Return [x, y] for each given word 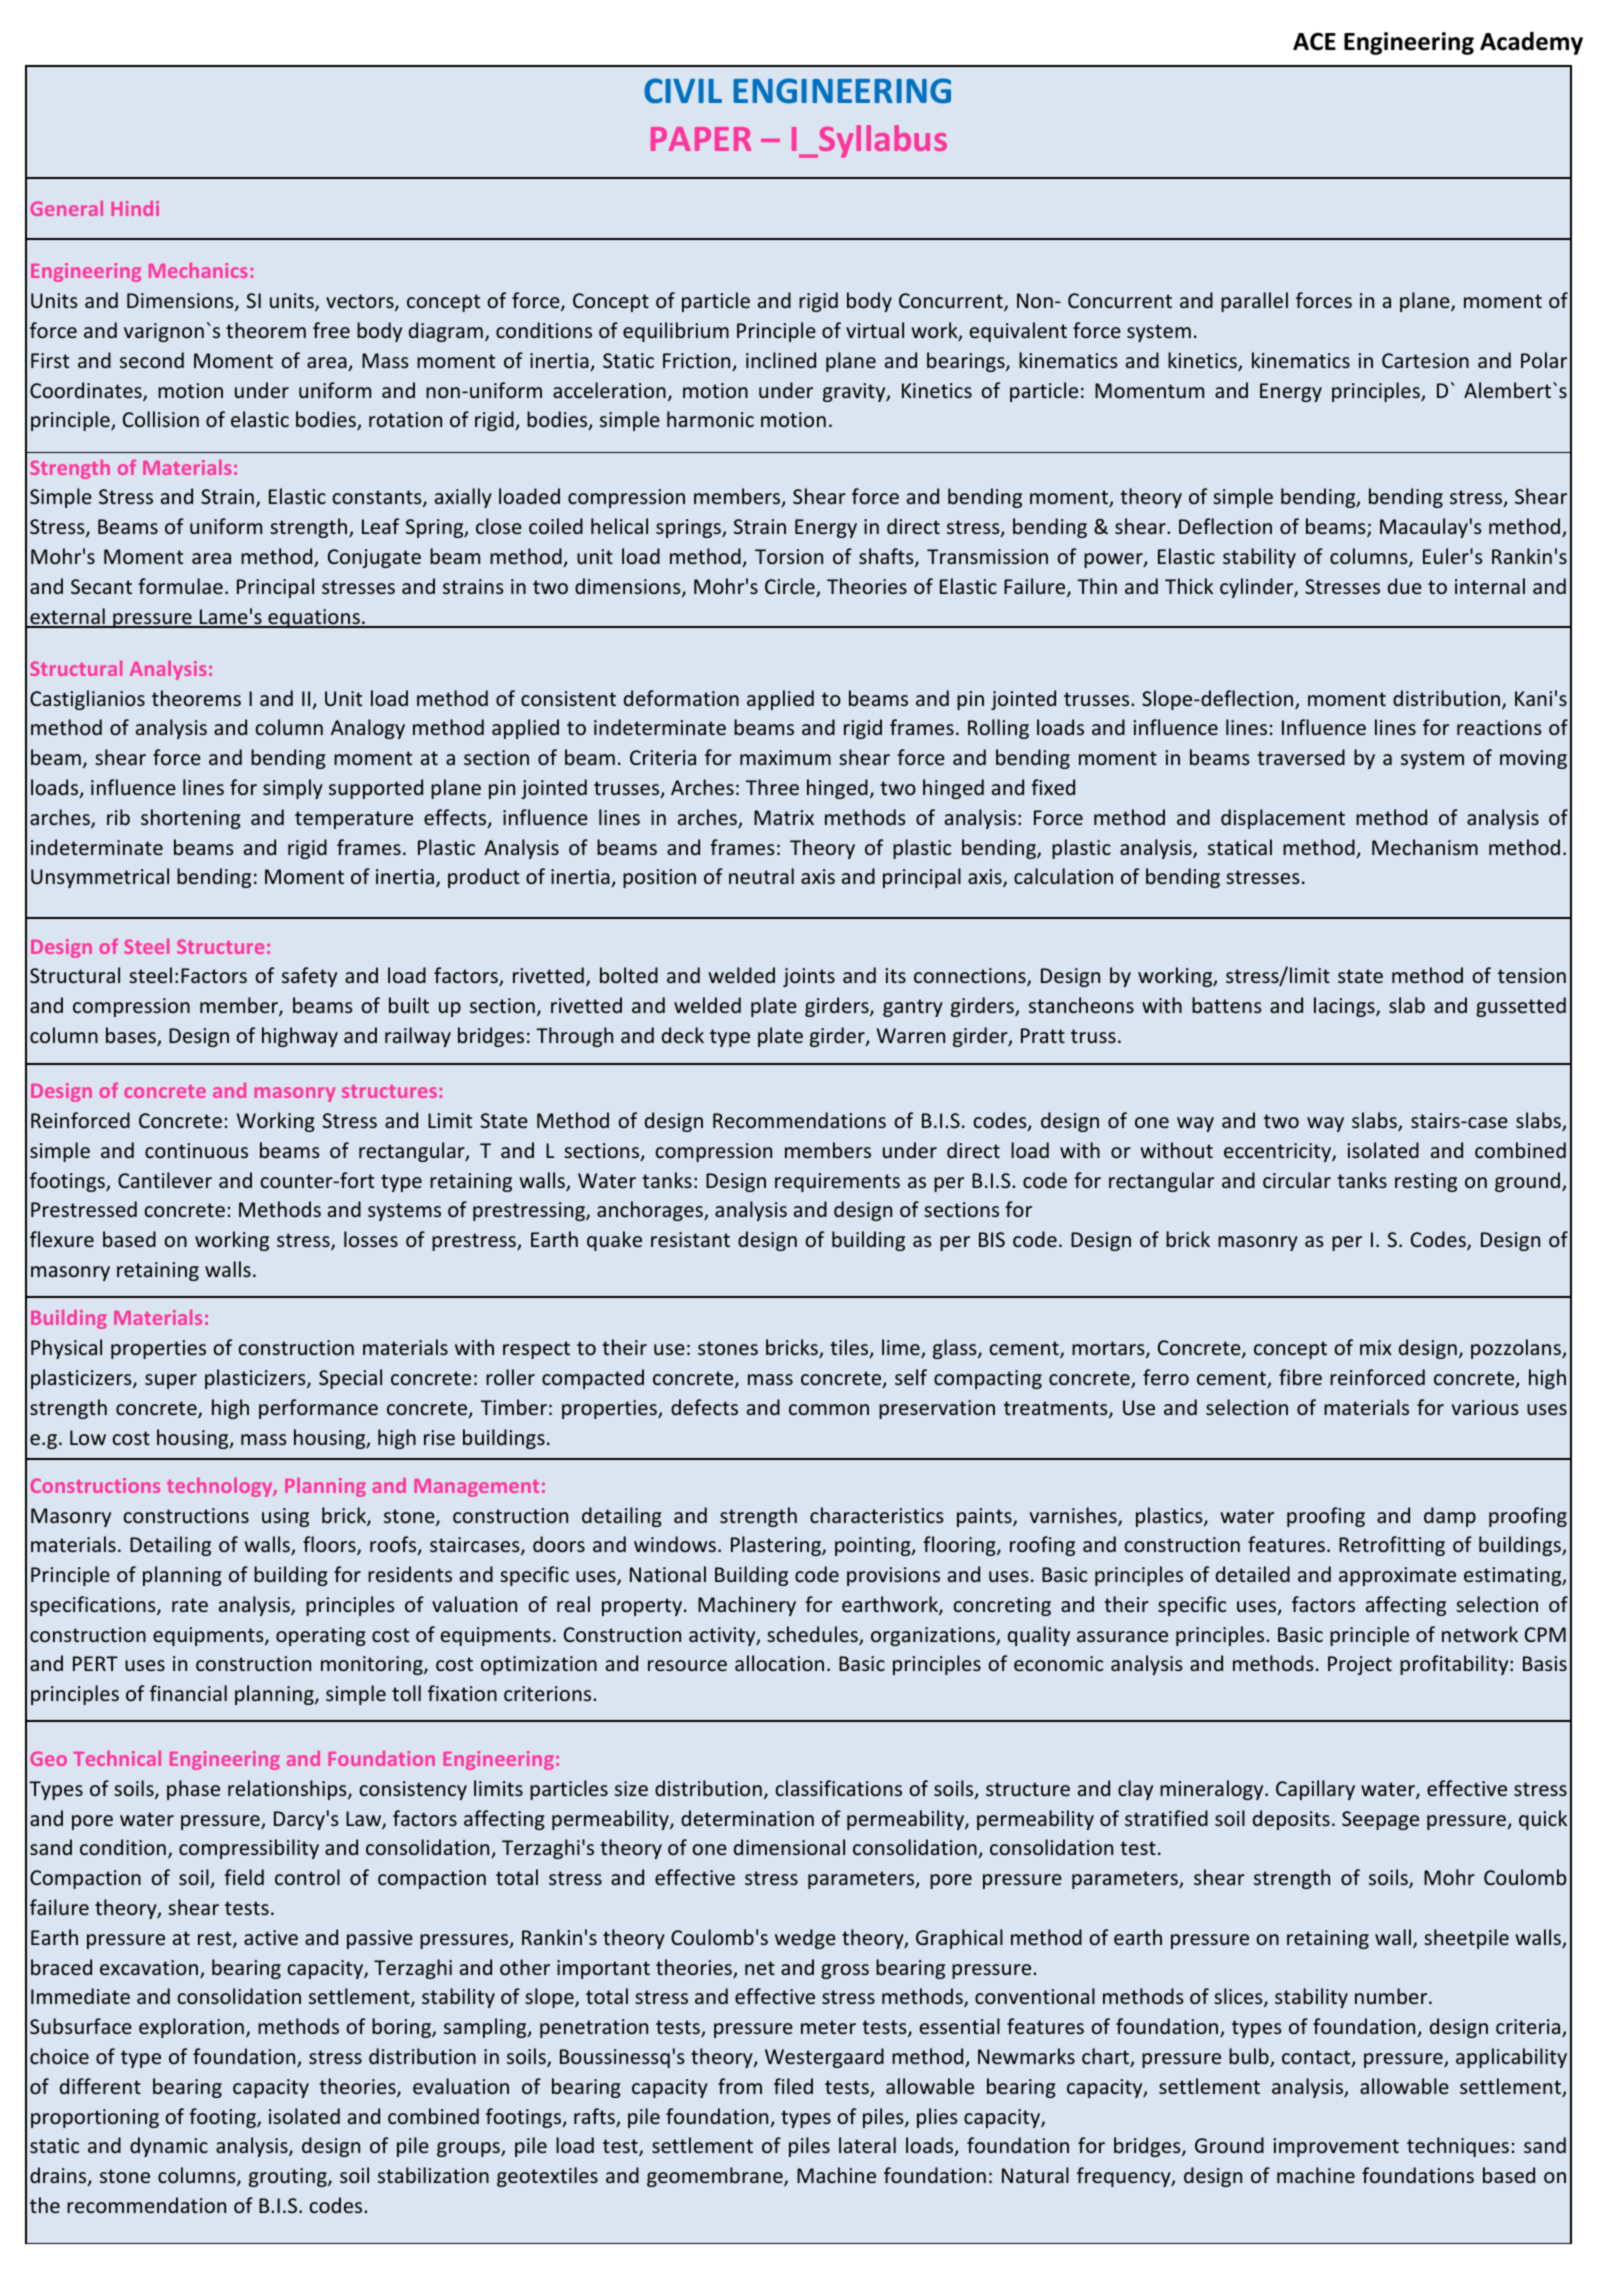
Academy [1531, 43]
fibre [1300, 1377]
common [829, 1409]
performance [318, 1409]
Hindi [135, 208]
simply [293, 789]
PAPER [701, 139]
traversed [1301, 757]
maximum [785, 757]
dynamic [169, 2147]
